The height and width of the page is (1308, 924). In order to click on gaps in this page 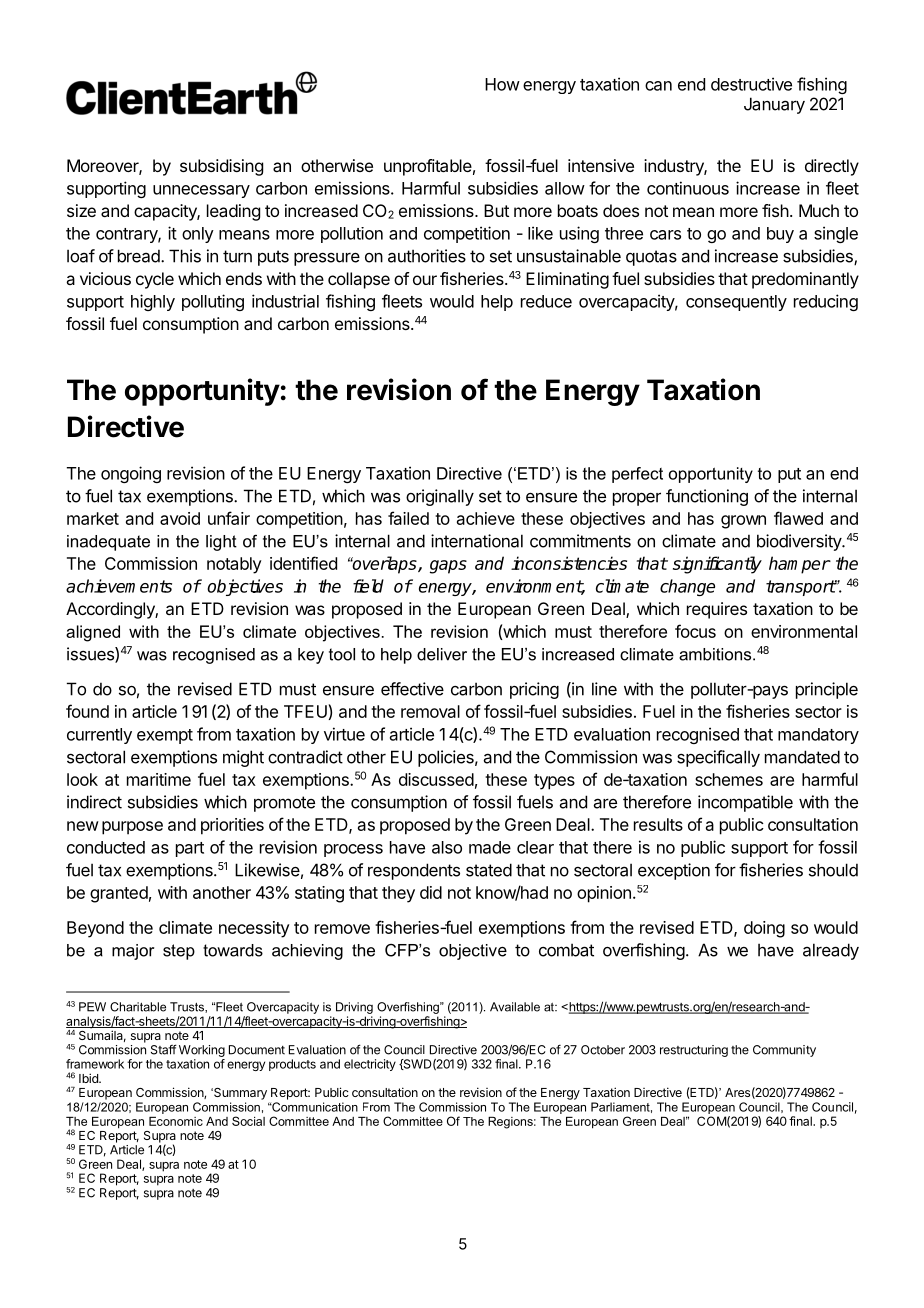, I will do `click(448, 567)`.
